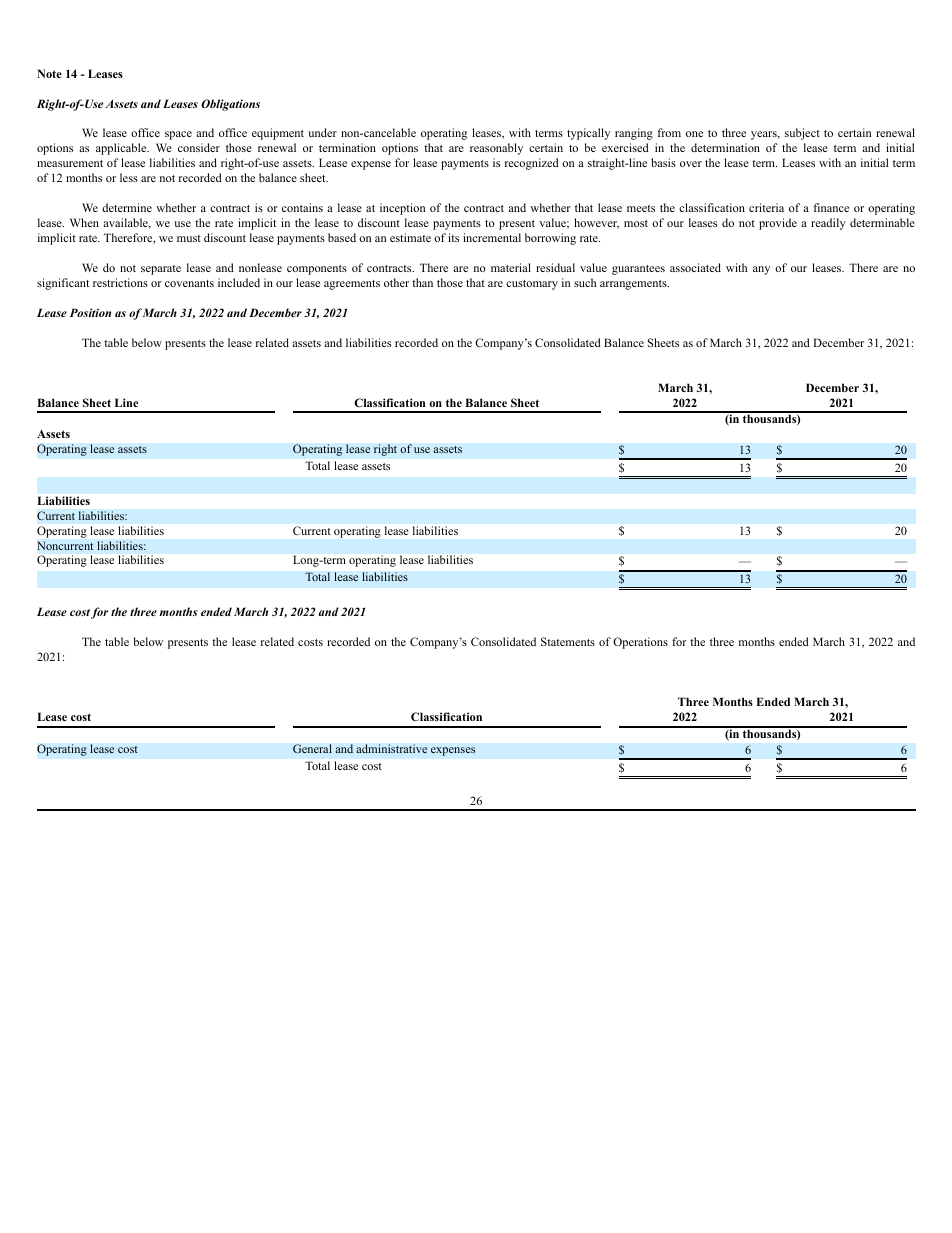 The height and width of the page is (1233, 952). What do you see at coordinates (634, 285) in the page?
I see `arrangements` at bounding box center [634, 285].
